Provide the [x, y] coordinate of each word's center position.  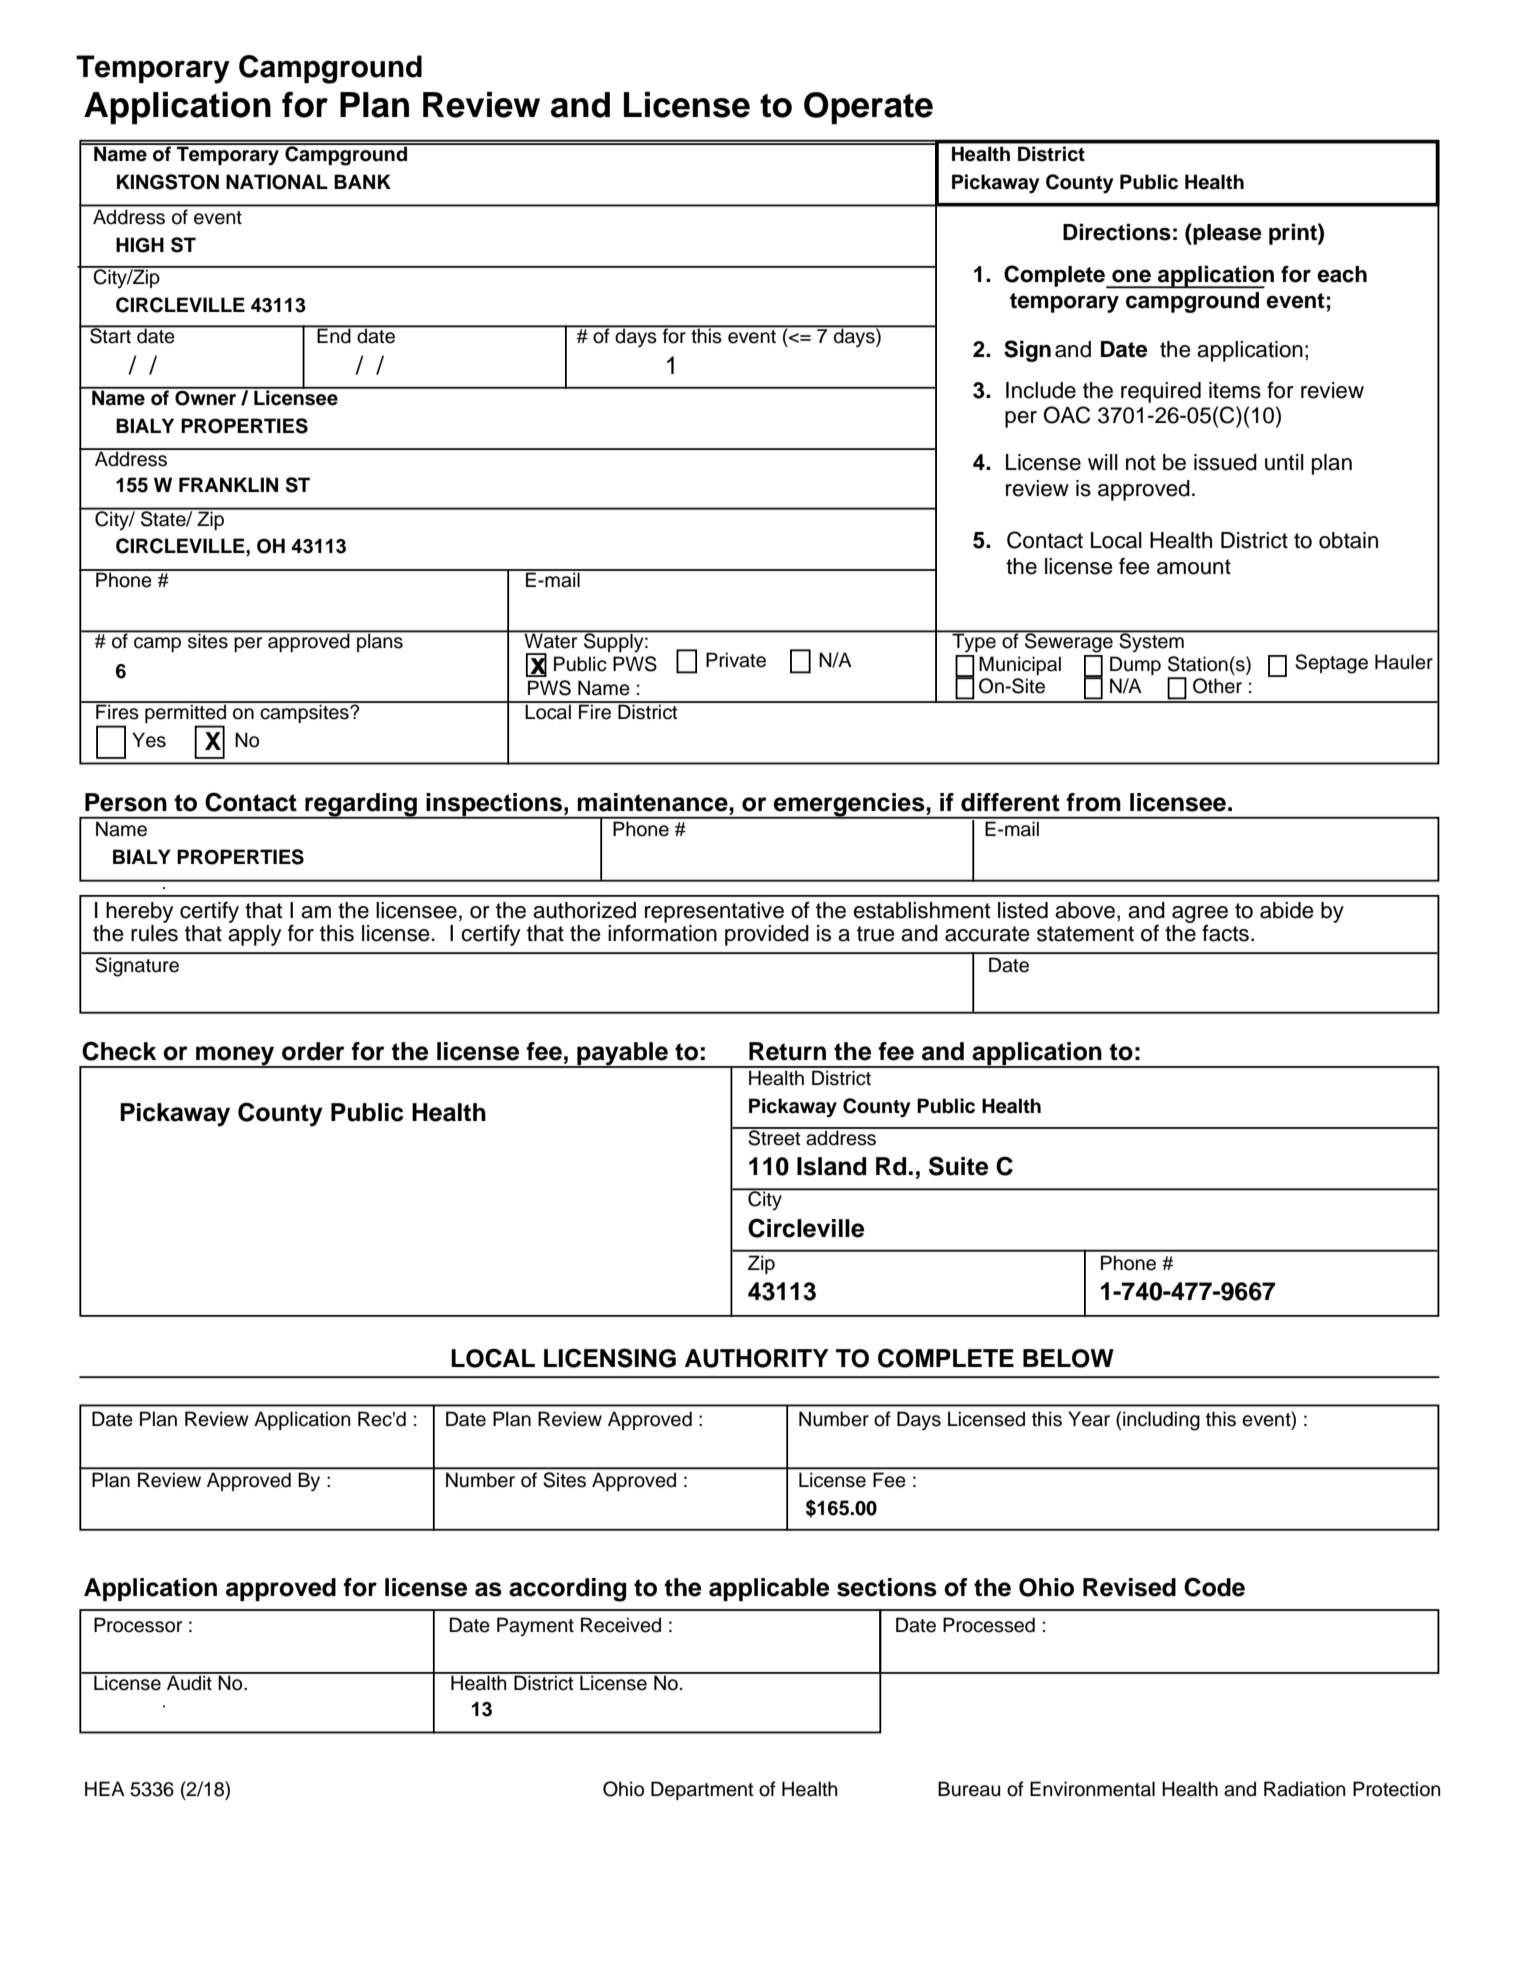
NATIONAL [277, 182]
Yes [149, 740]
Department [702, 1790]
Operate [868, 108]
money [235, 1057]
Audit [189, 1682]
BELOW [1068, 1358]
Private [736, 660]
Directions [1117, 232]
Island [831, 1166]
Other [1217, 686]
